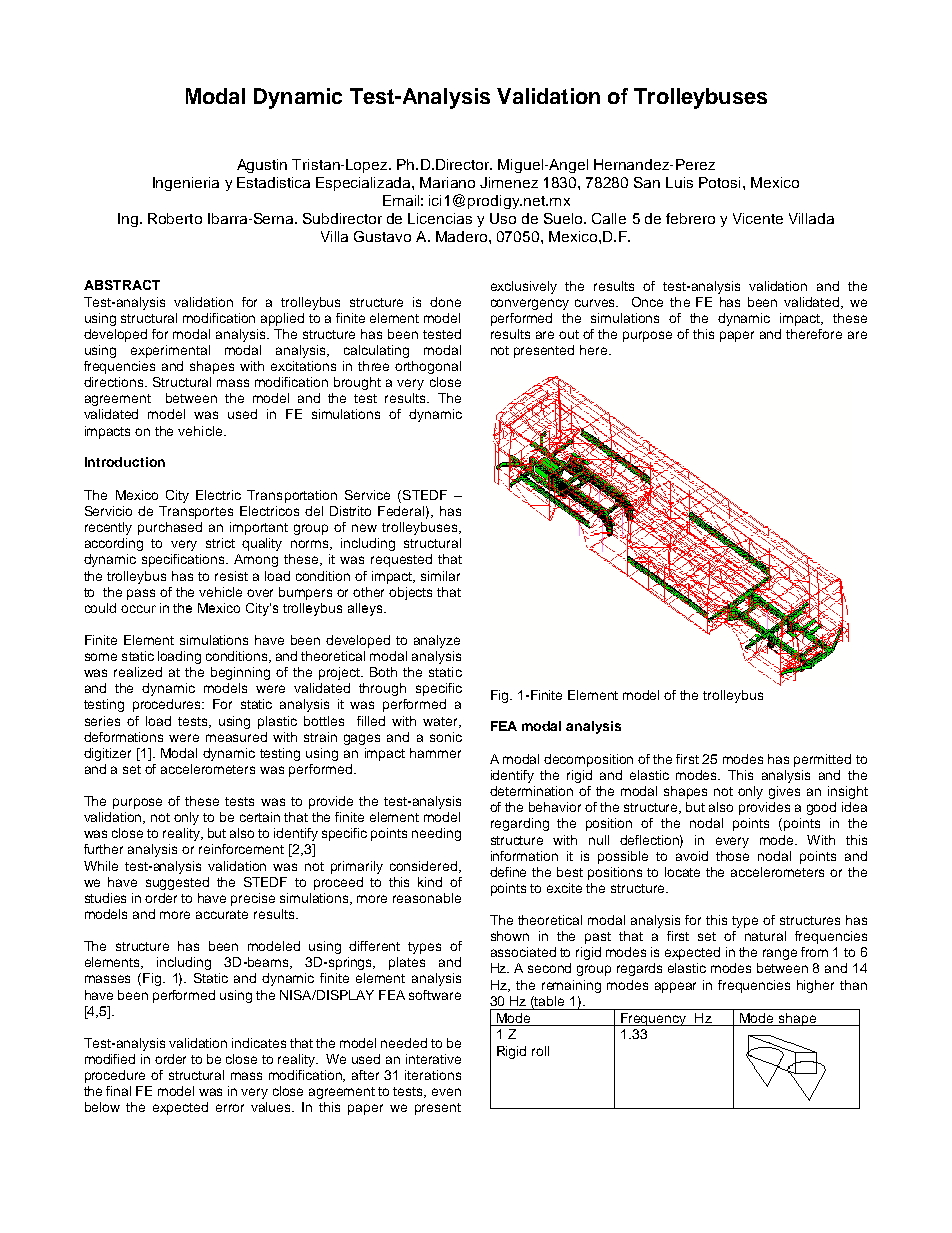 The width and height of the screenshot is (952, 1233). Describe the element at coordinates (175, 218) in the screenshot. I see `Roberto` at that location.
